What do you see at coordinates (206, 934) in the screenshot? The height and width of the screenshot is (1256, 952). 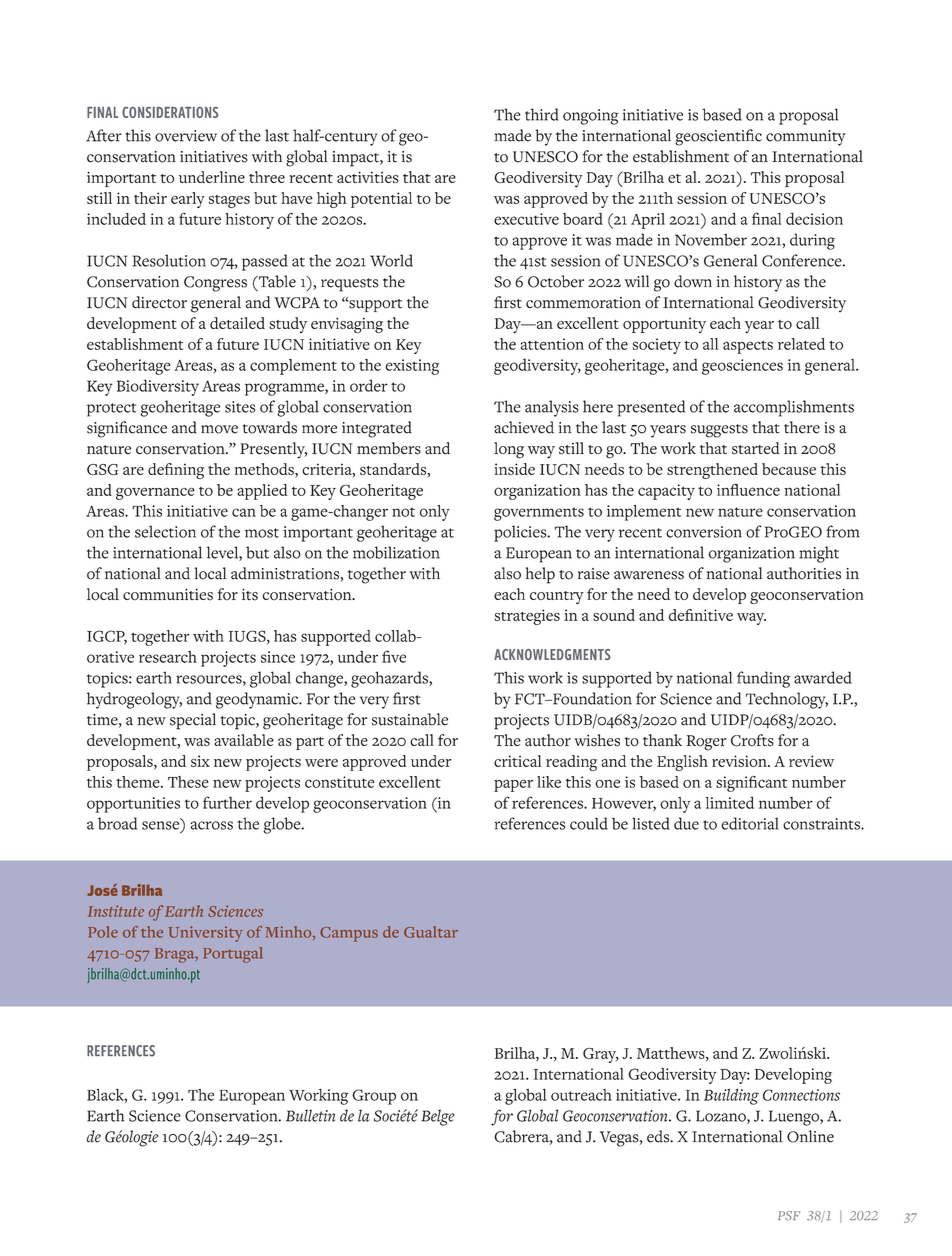 I see `University` at bounding box center [206, 934].
